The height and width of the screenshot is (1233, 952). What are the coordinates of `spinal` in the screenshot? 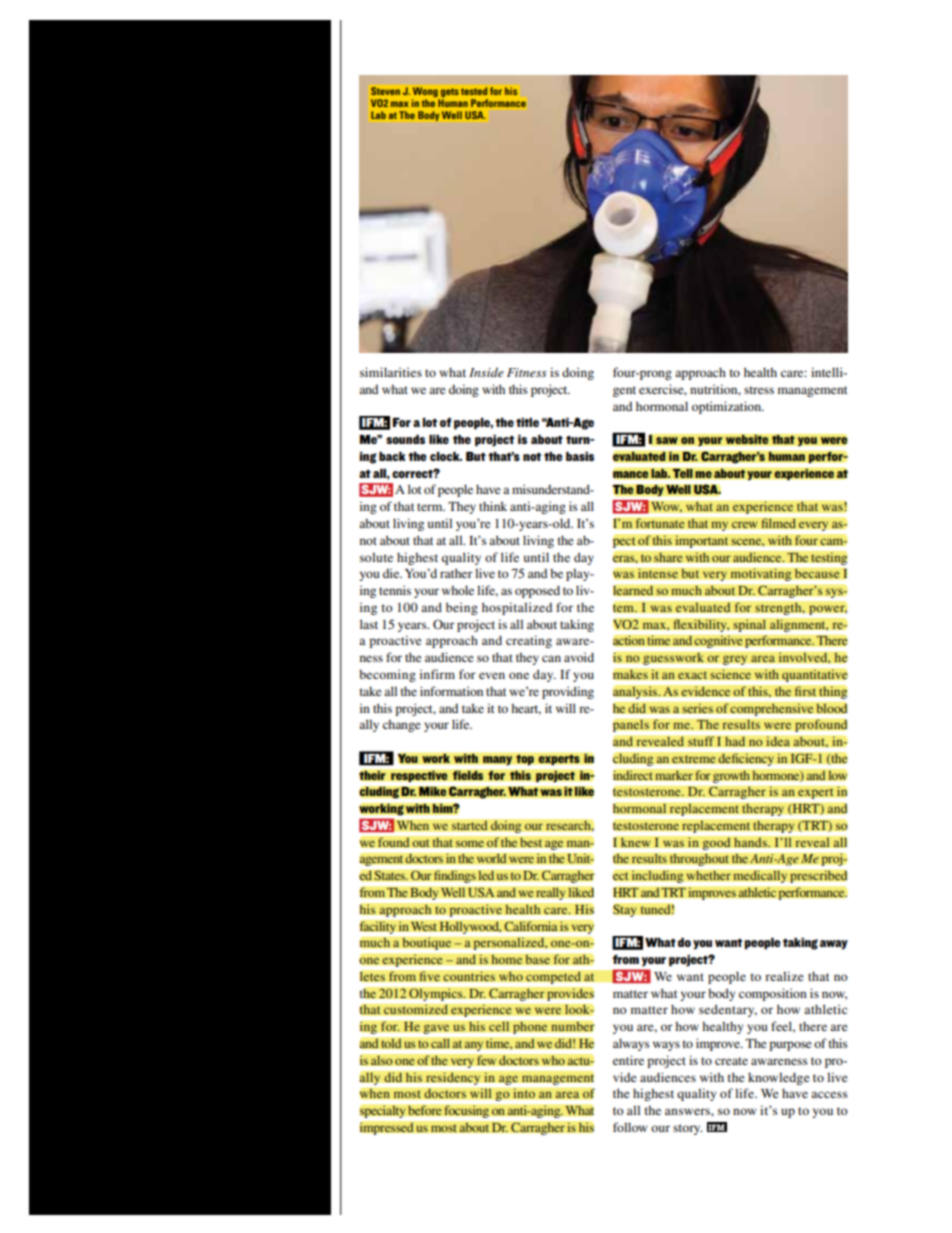 It's located at (750, 625).
